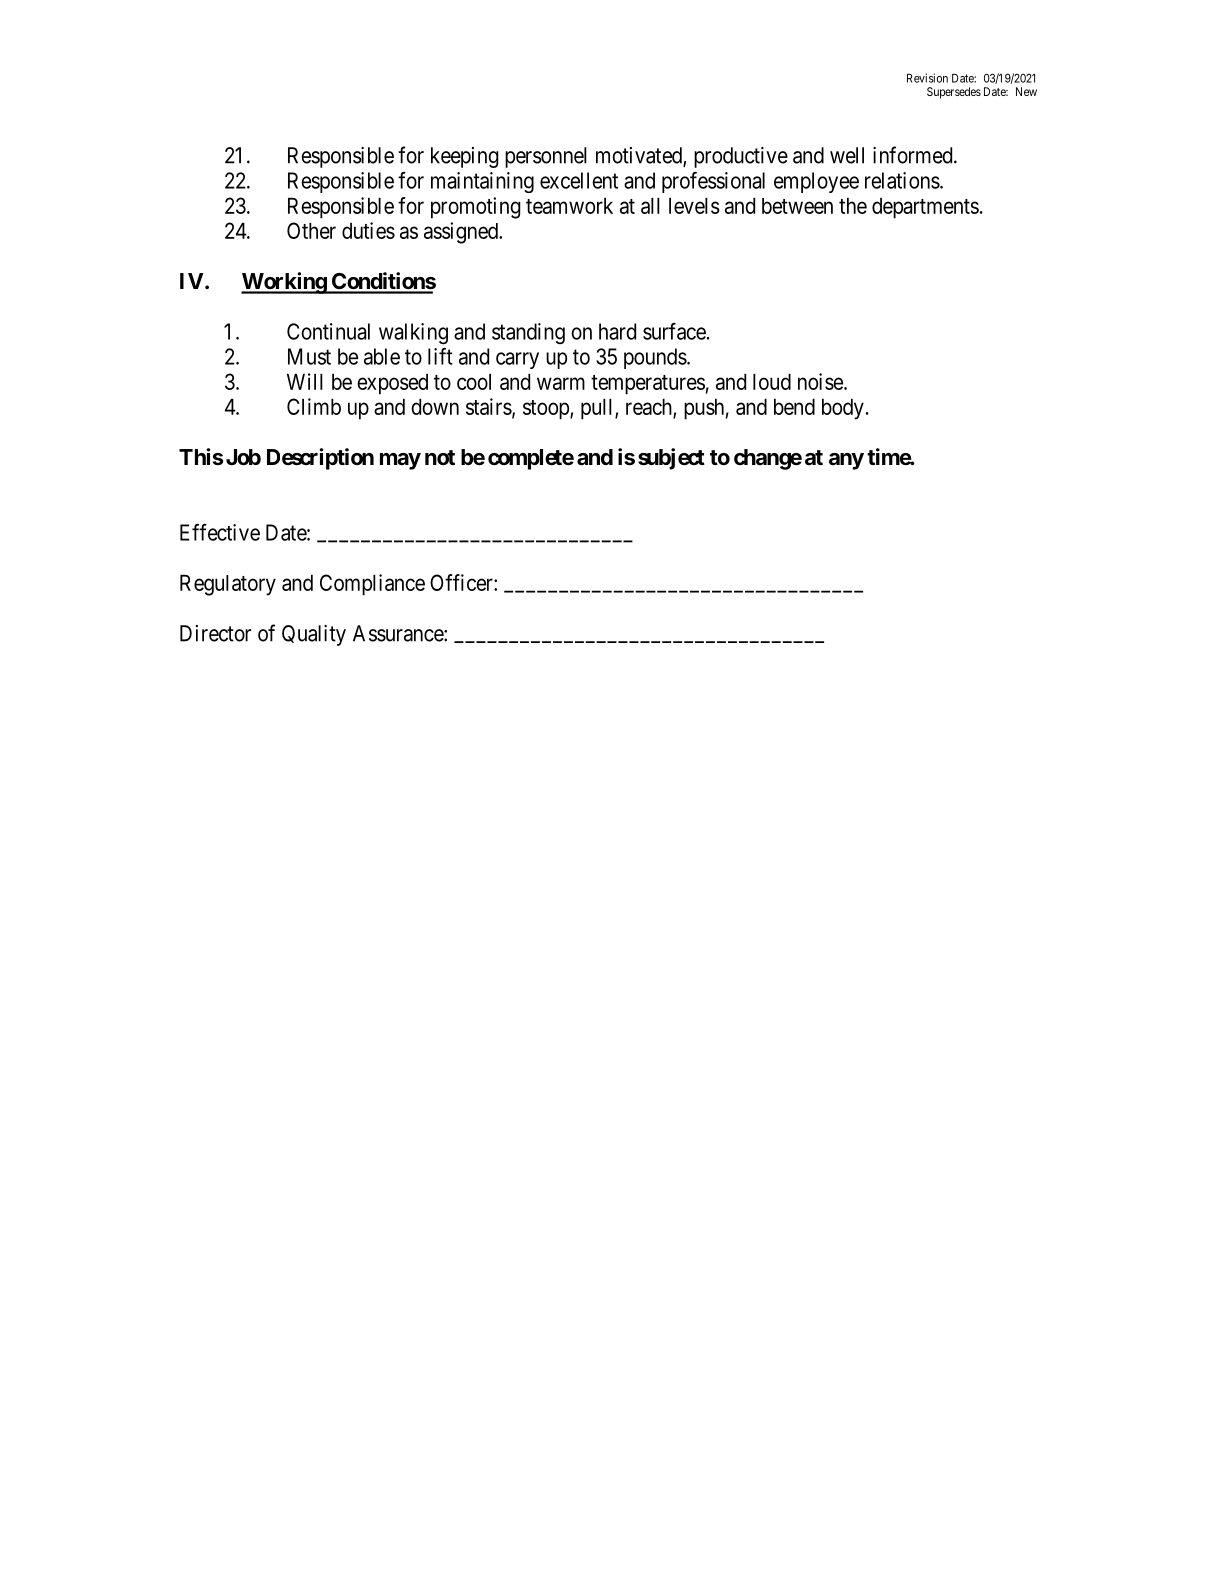 The width and height of the screenshot is (1216, 1574). Describe the element at coordinates (465, 157) in the screenshot. I see `keeping` at that location.
